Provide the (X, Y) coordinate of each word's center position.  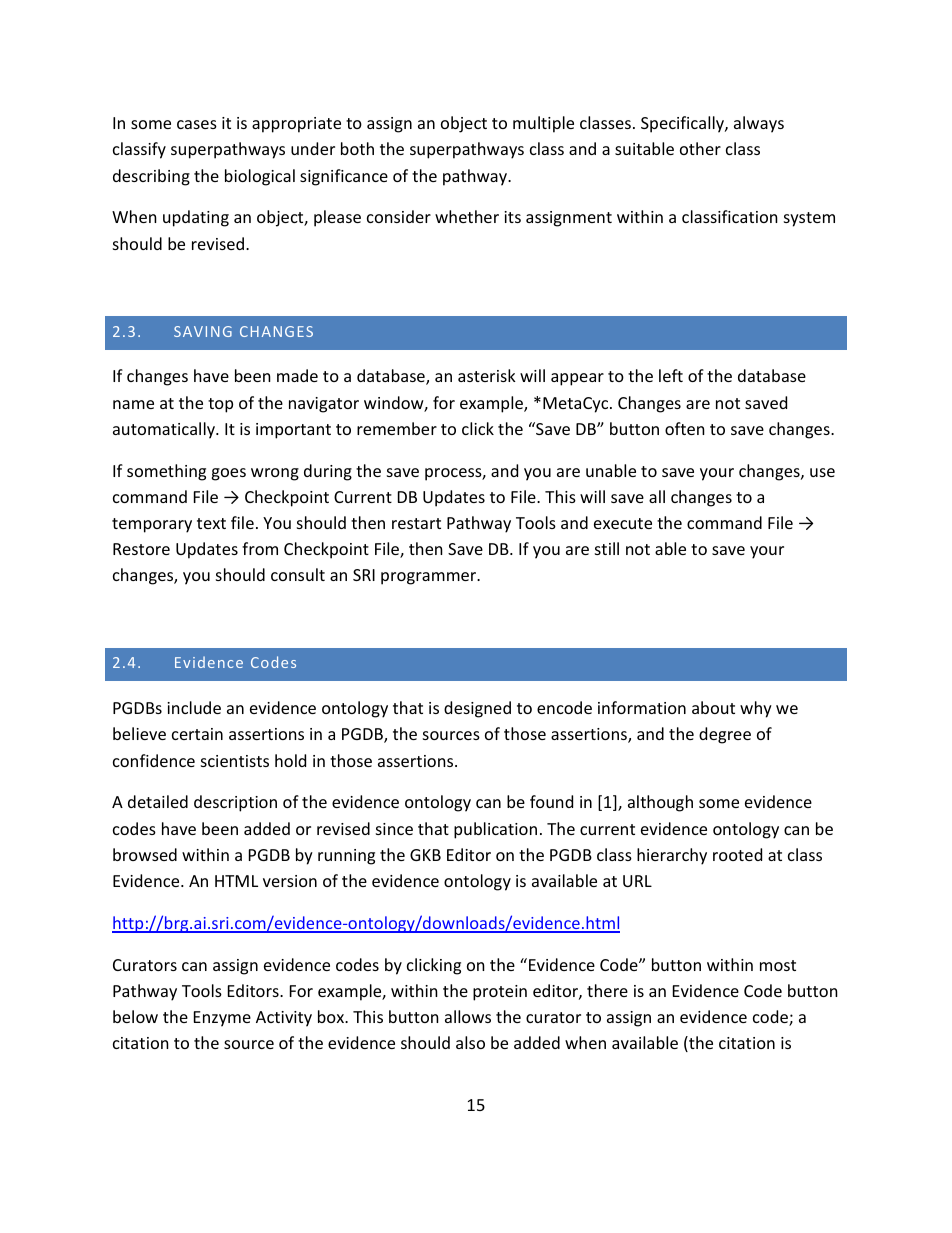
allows (468, 1016)
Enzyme (222, 1019)
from (260, 548)
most (778, 965)
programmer (430, 578)
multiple (543, 124)
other (700, 148)
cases (197, 124)
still (607, 548)
